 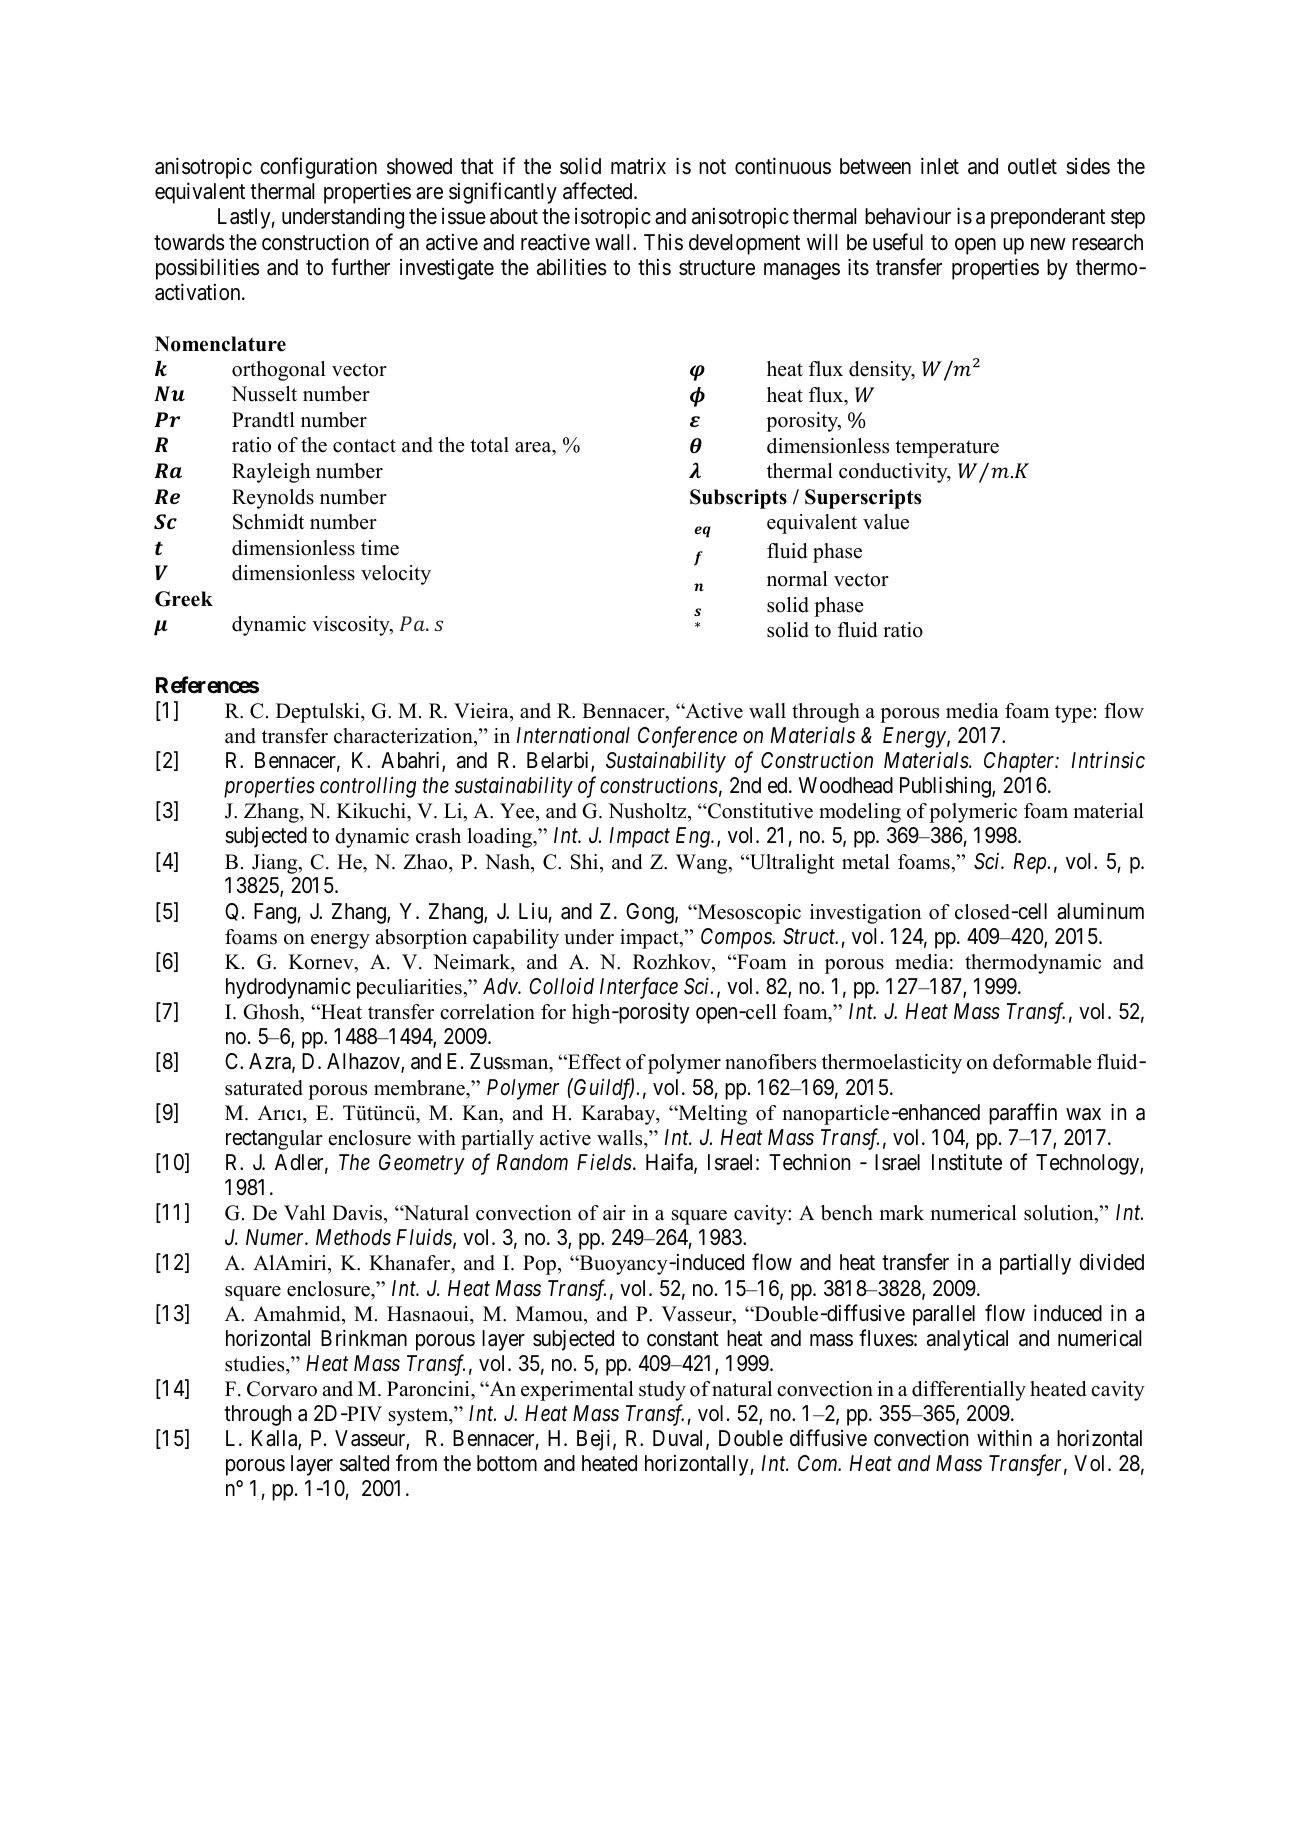 I want to click on preponderant, so click(x=1048, y=218).
